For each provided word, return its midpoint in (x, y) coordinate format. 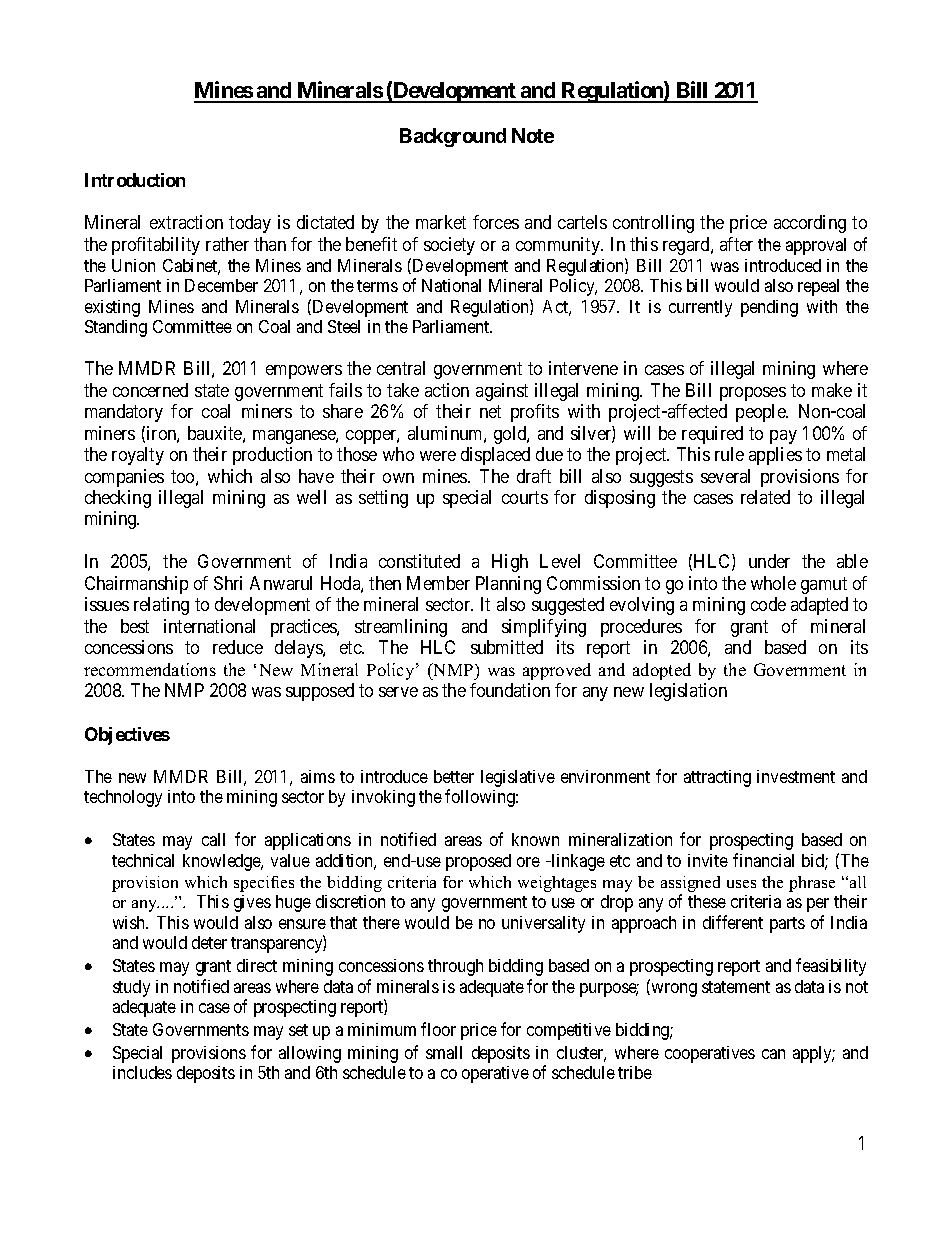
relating (161, 606)
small (444, 1052)
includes (142, 1072)
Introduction (135, 180)
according (810, 224)
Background (453, 137)
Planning (508, 585)
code (768, 604)
